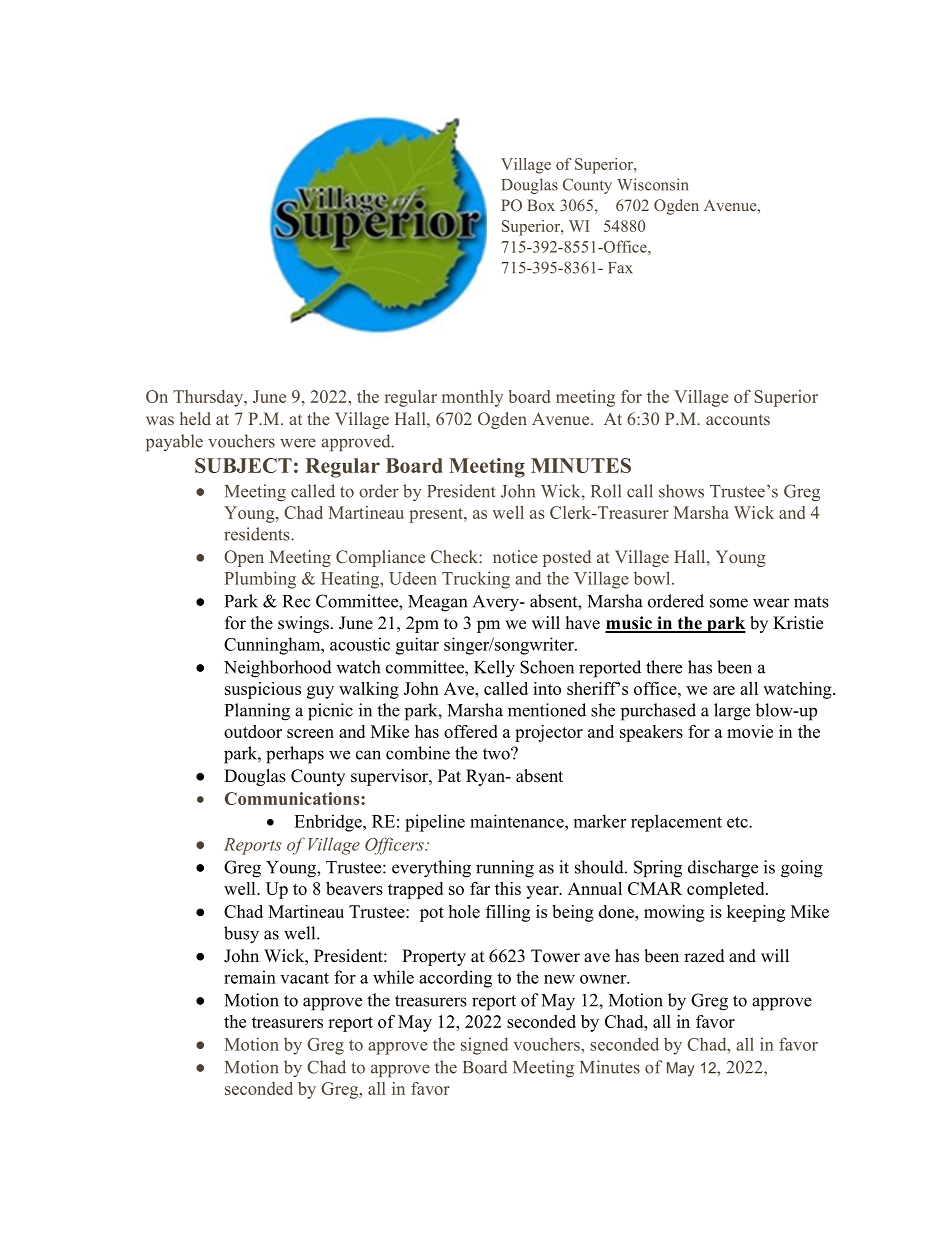  Describe the element at coordinates (471, 731) in the document. I see `offered` at that location.
